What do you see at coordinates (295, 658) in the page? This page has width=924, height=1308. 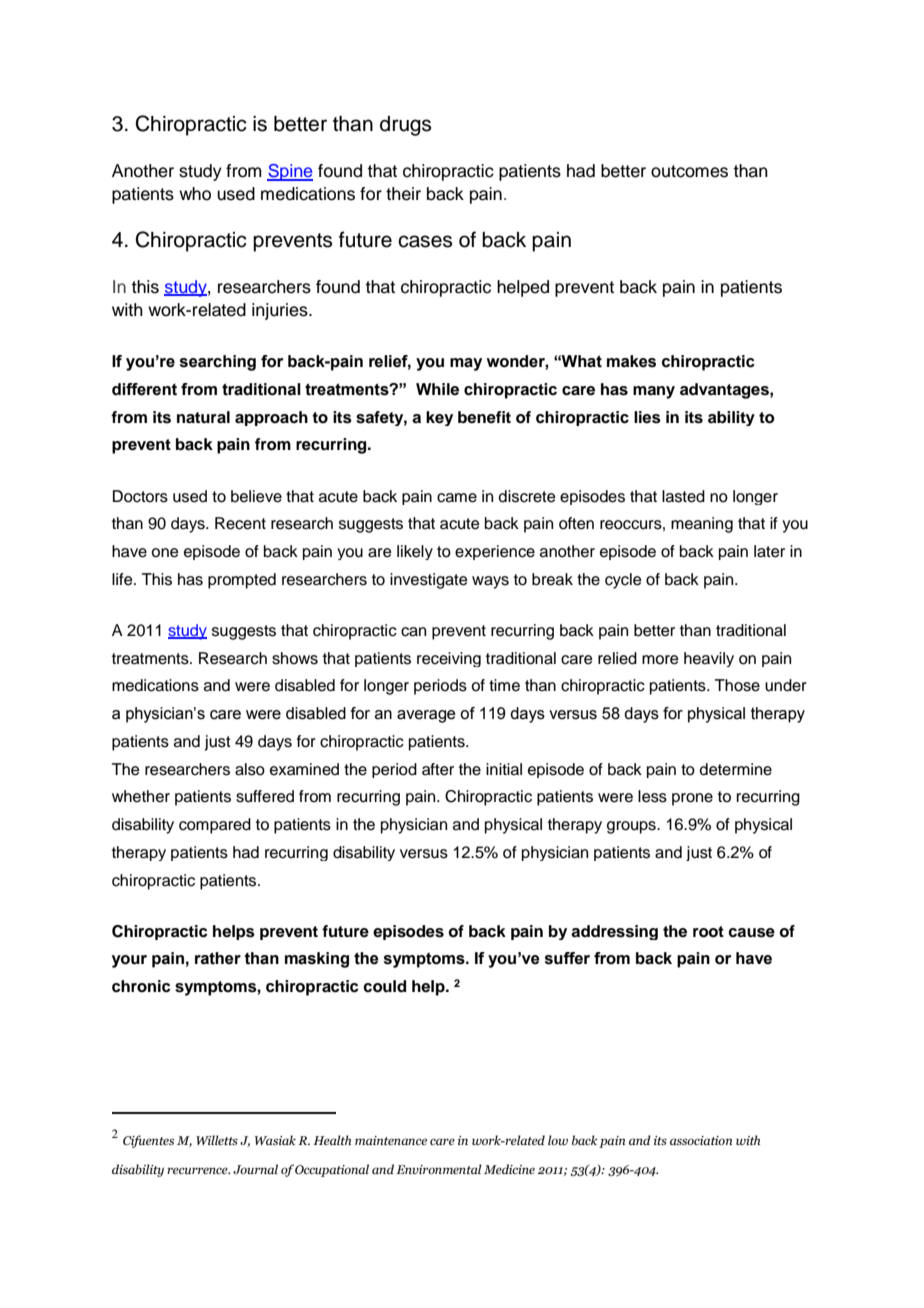 I see `shows` at bounding box center [295, 658].
